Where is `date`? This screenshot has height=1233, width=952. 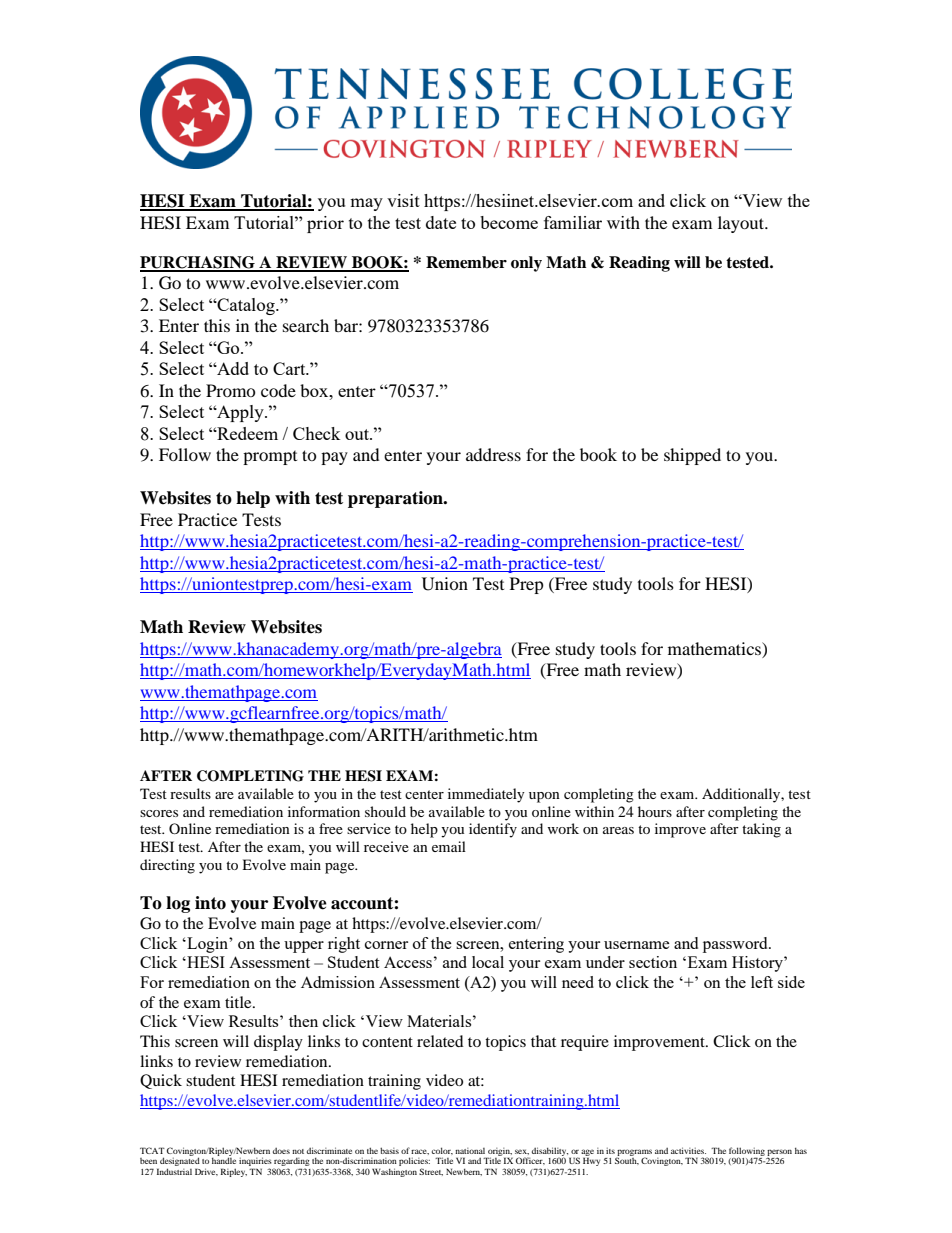
date is located at coordinates (441, 222).
